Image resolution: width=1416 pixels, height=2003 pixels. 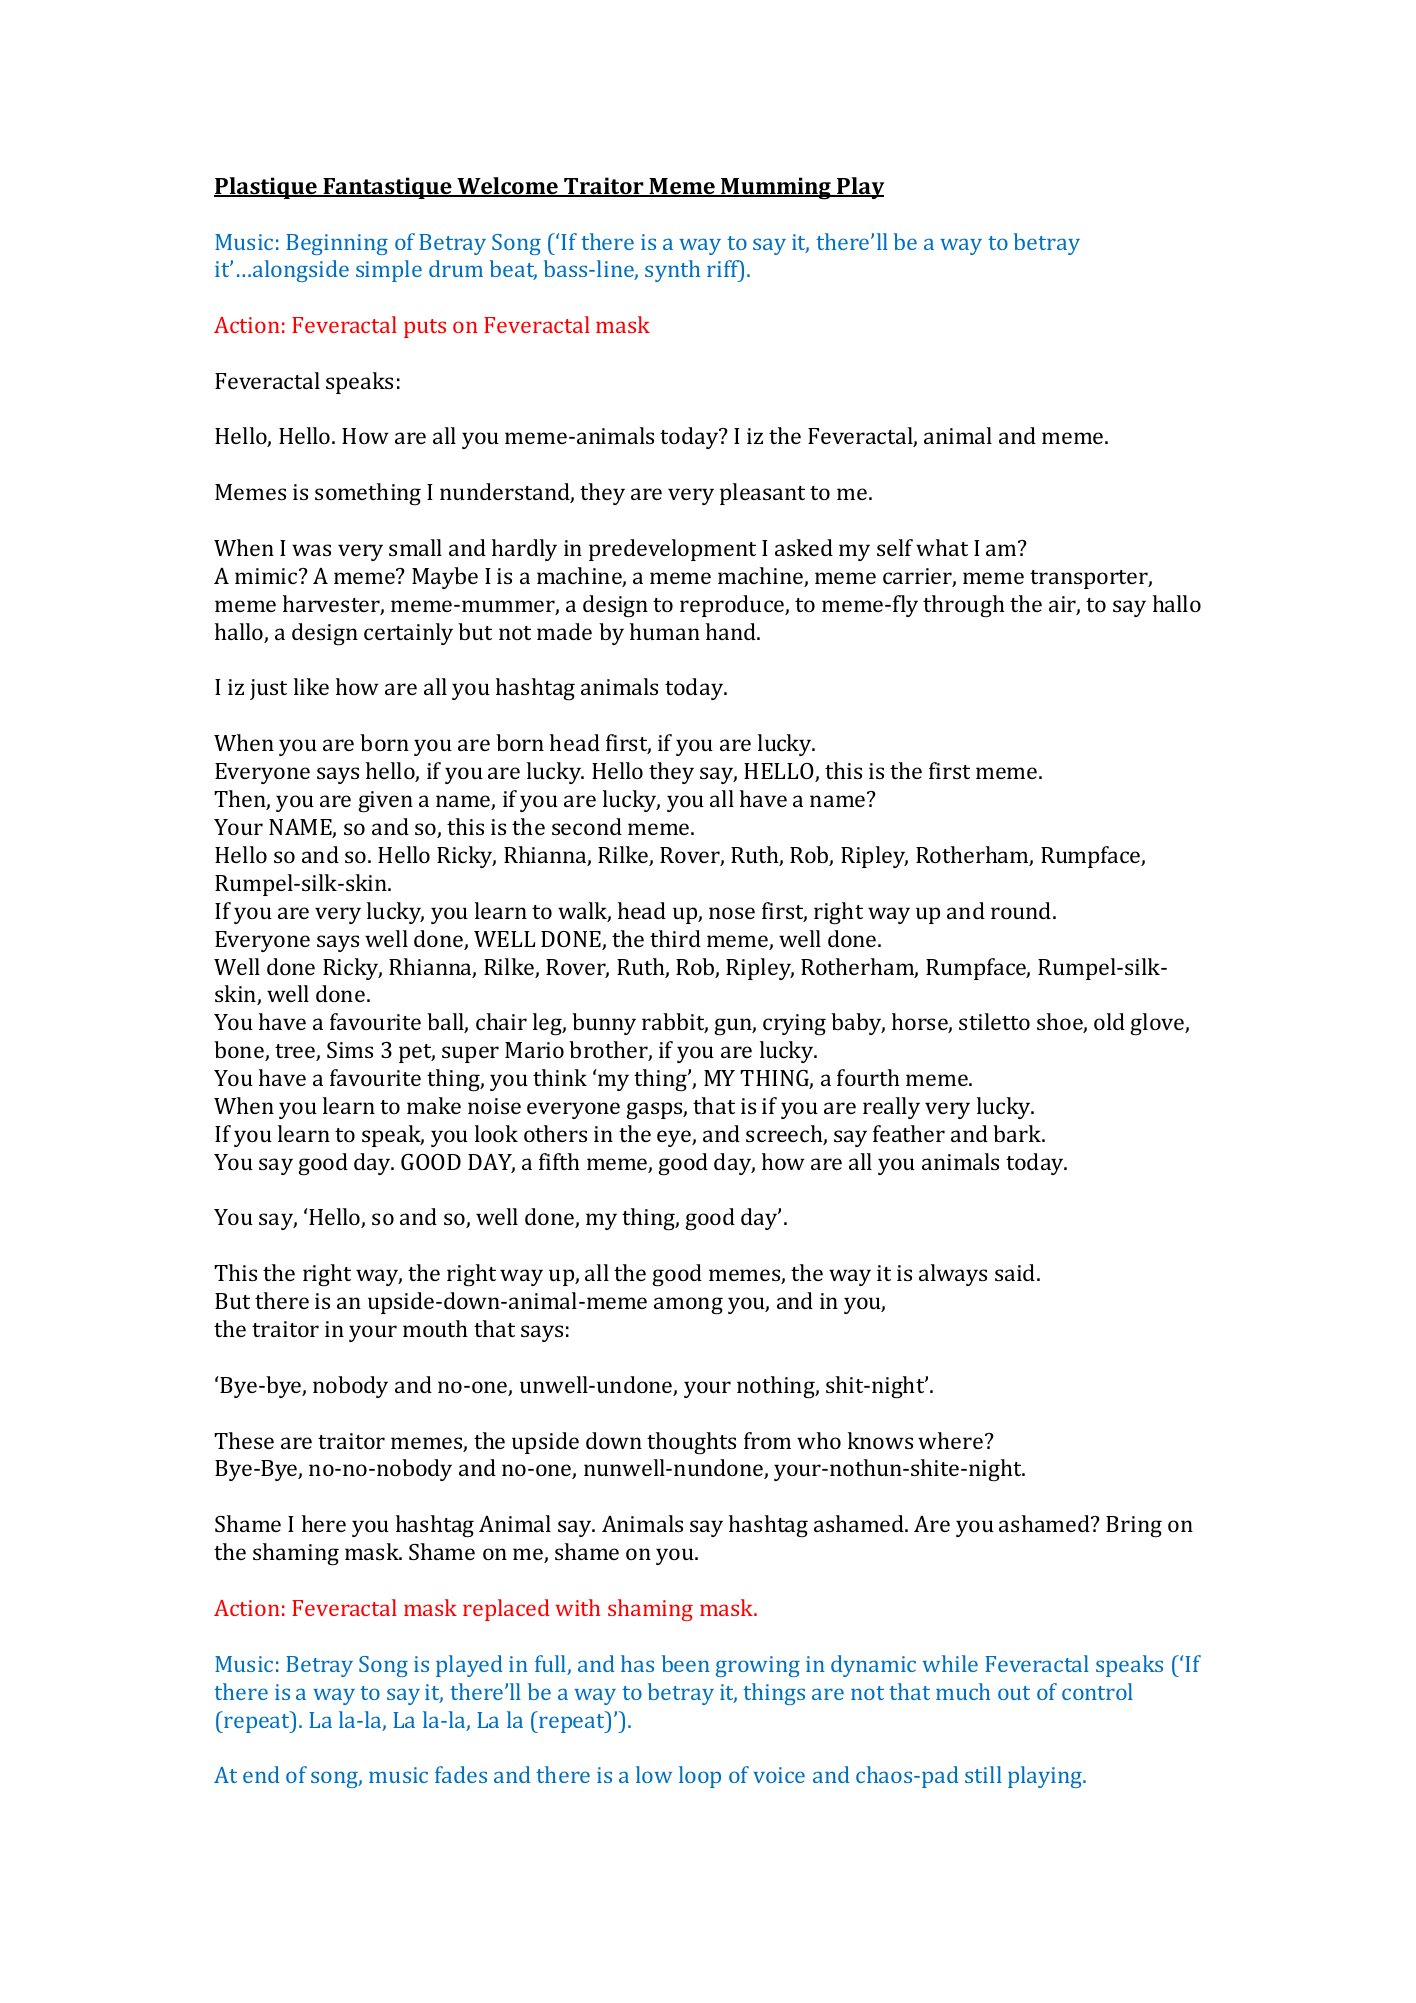 What do you see at coordinates (261, 1774) in the document?
I see `end` at bounding box center [261, 1774].
